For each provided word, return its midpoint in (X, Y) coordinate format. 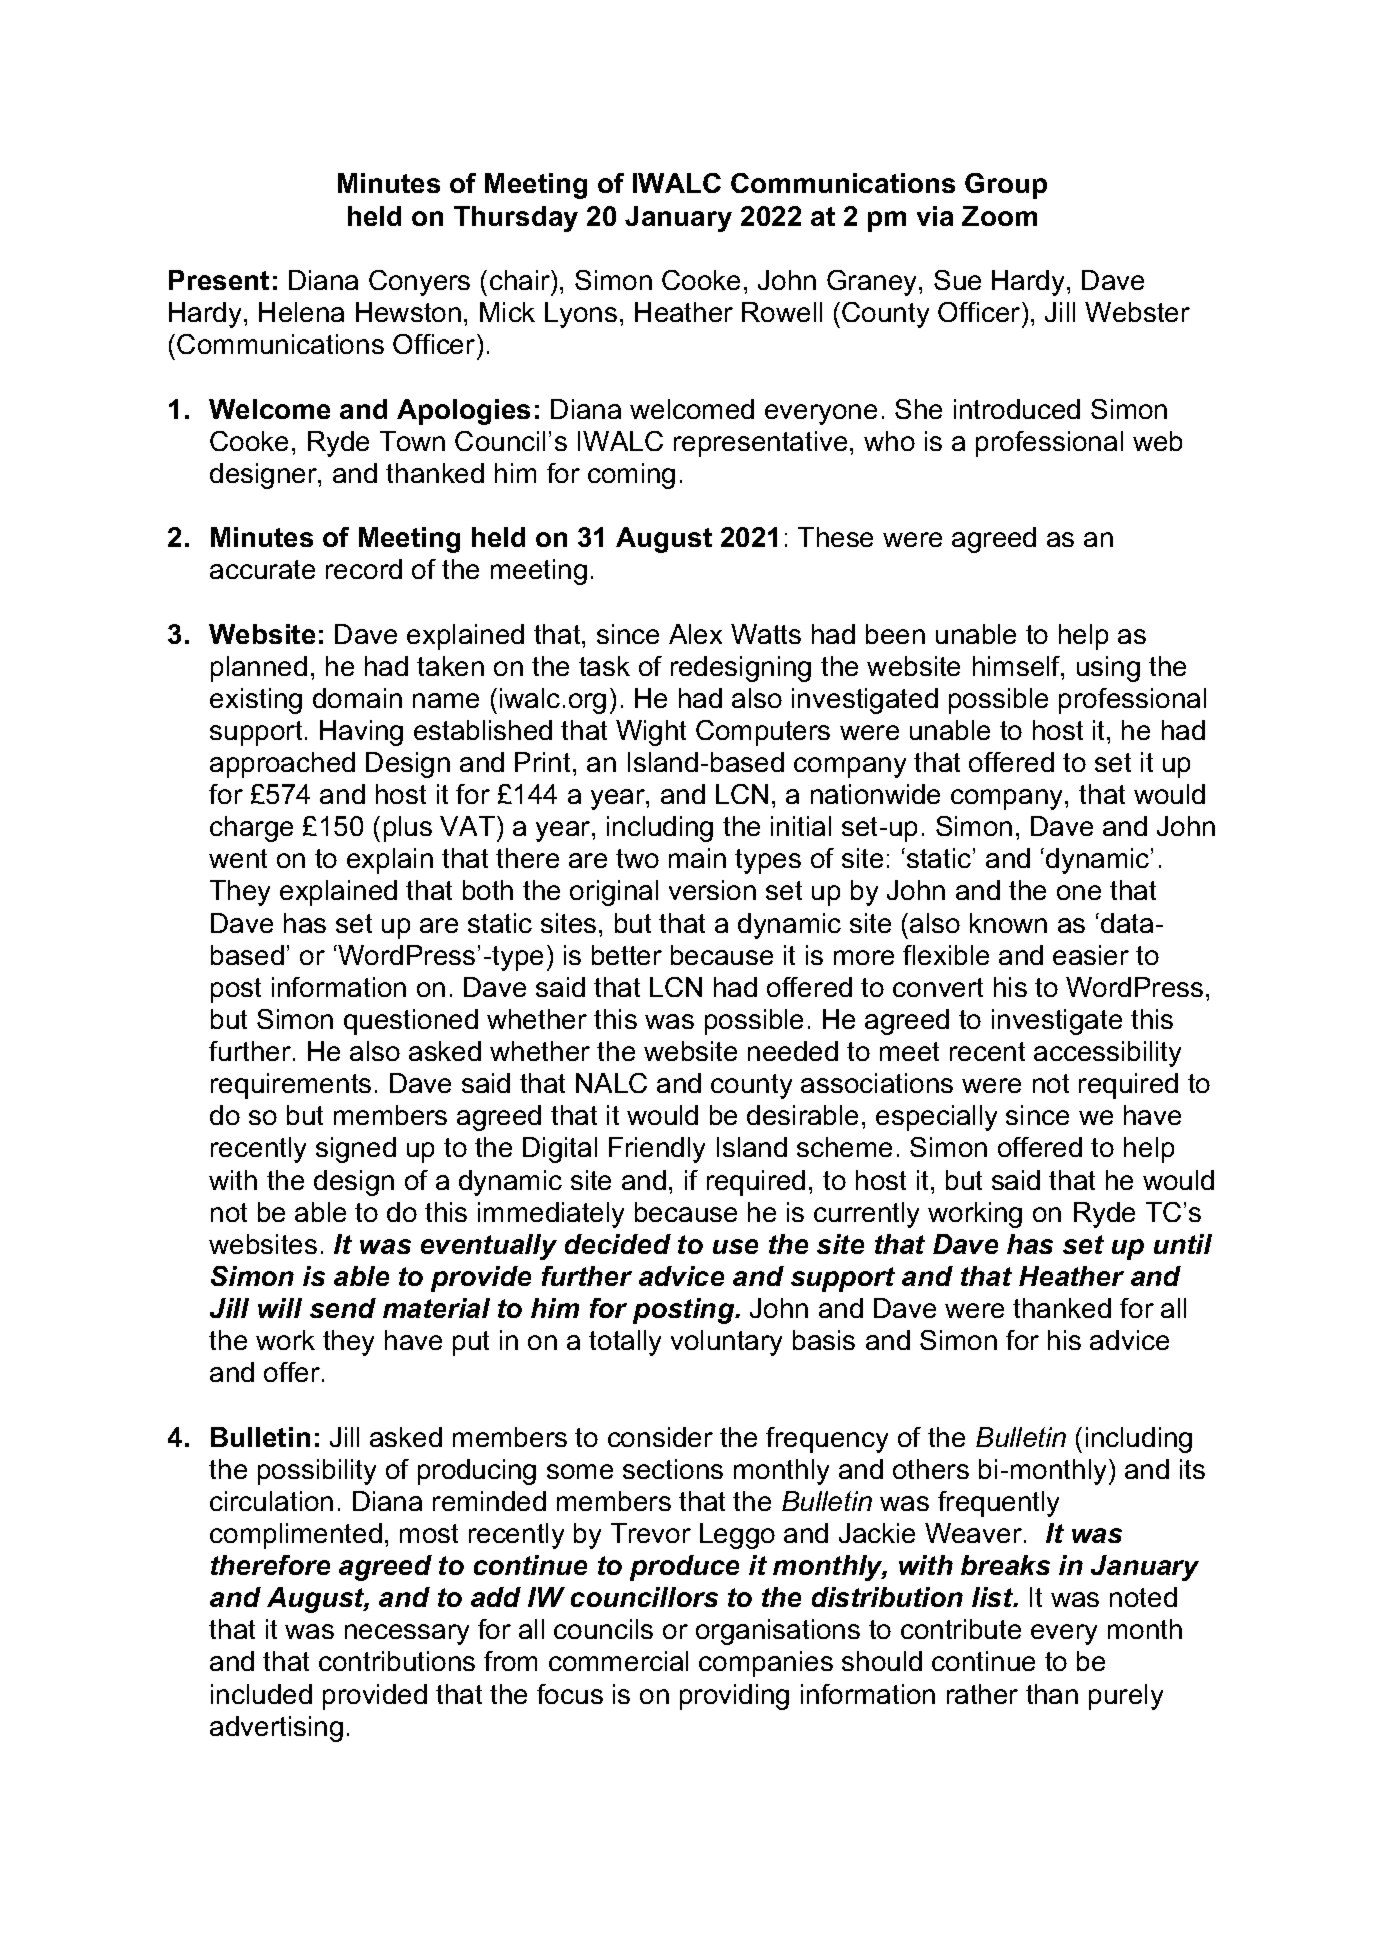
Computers (763, 733)
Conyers (419, 283)
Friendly (657, 1150)
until (1183, 1244)
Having (361, 733)
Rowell (782, 312)
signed (356, 1150)
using (1108, 669)
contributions (397, 1661)
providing (734, 1697)
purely (1126, 1697)
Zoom (999, 216)
